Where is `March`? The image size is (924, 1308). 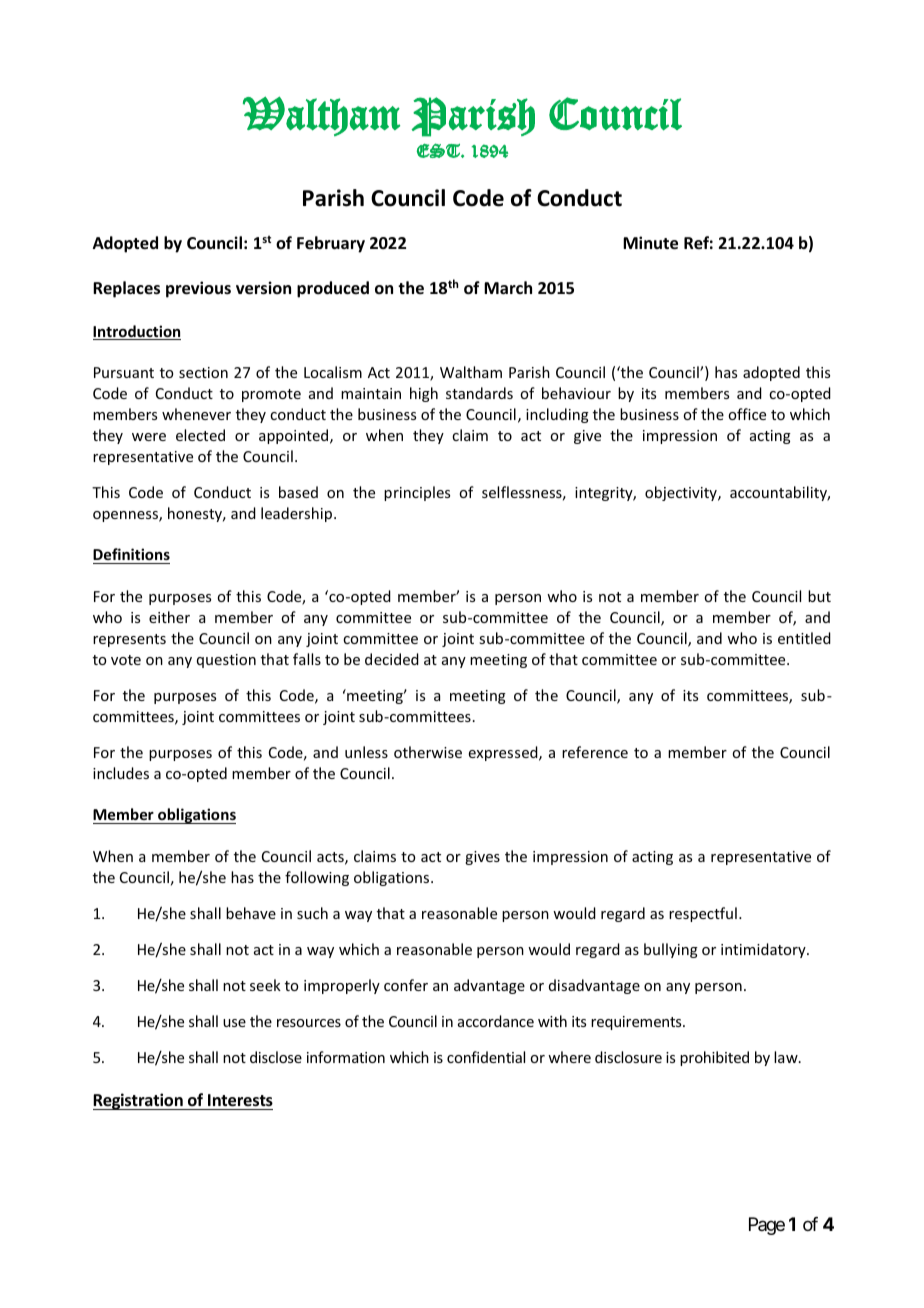
March is located at coordinates (508, 287).
